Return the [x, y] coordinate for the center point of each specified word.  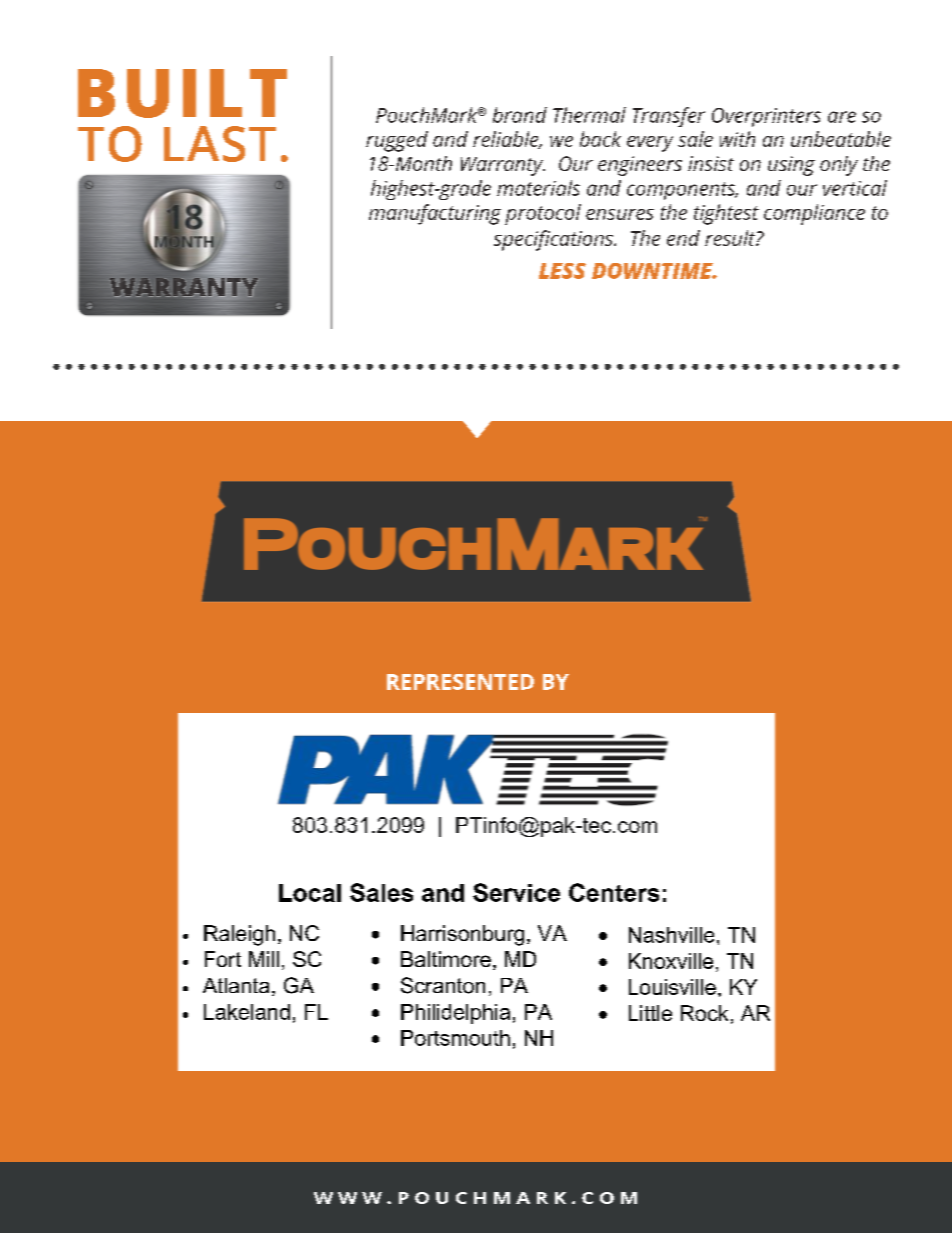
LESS [562, 271]
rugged [397, 141]
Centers [614, 892]
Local [310, 893]
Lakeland [247, 1012]
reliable [507, 140]
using [791, 166]
